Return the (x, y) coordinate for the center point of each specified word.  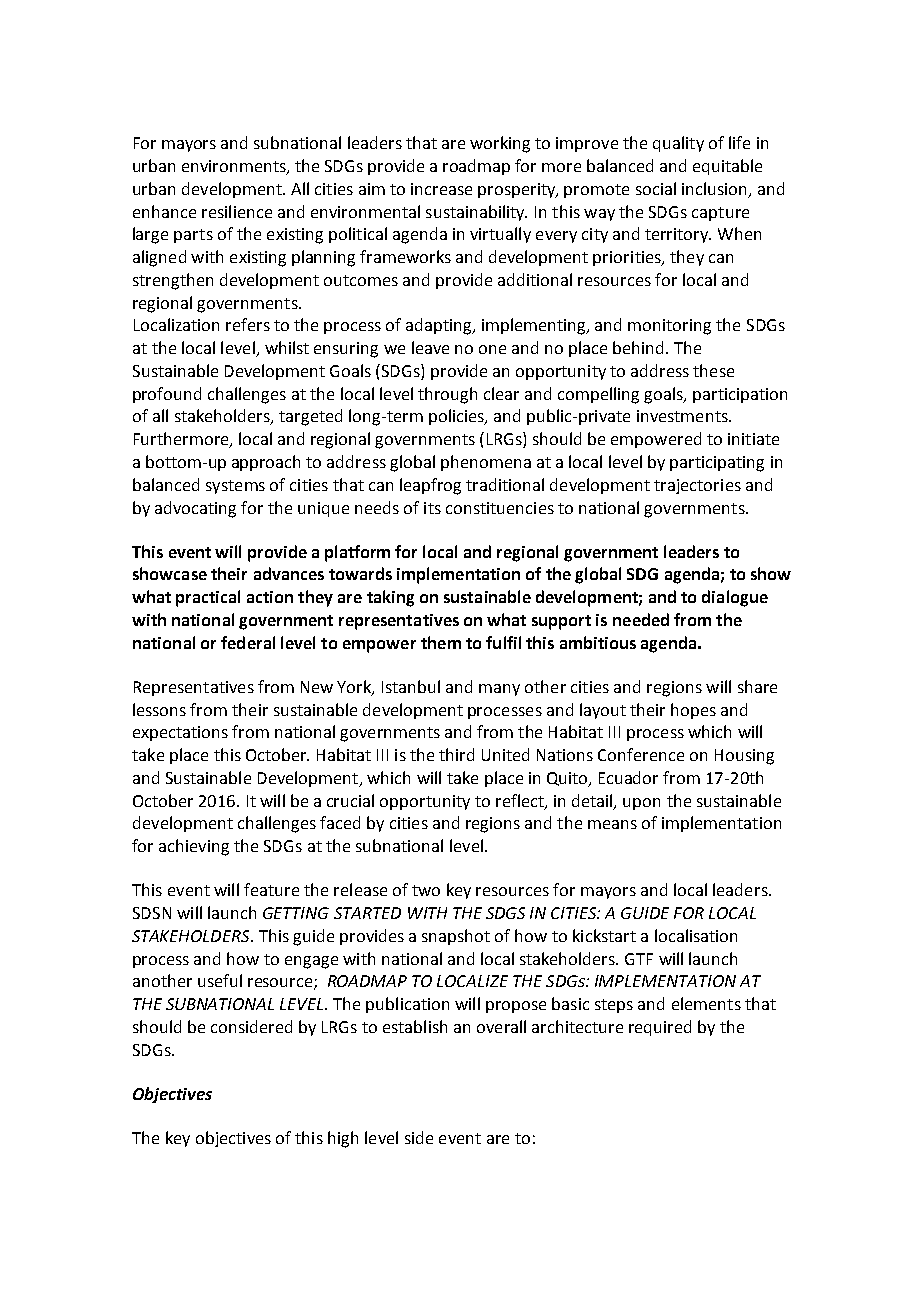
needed (641, 619)
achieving (194, 847)
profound (167, 395)
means (612, 824)
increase (441, 189)
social (656, 188)
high (343, 1139)
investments (683, 416)
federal (248, 642)
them (441, 642)
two (426, 890)
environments (235, 167)
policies (458, 417)
